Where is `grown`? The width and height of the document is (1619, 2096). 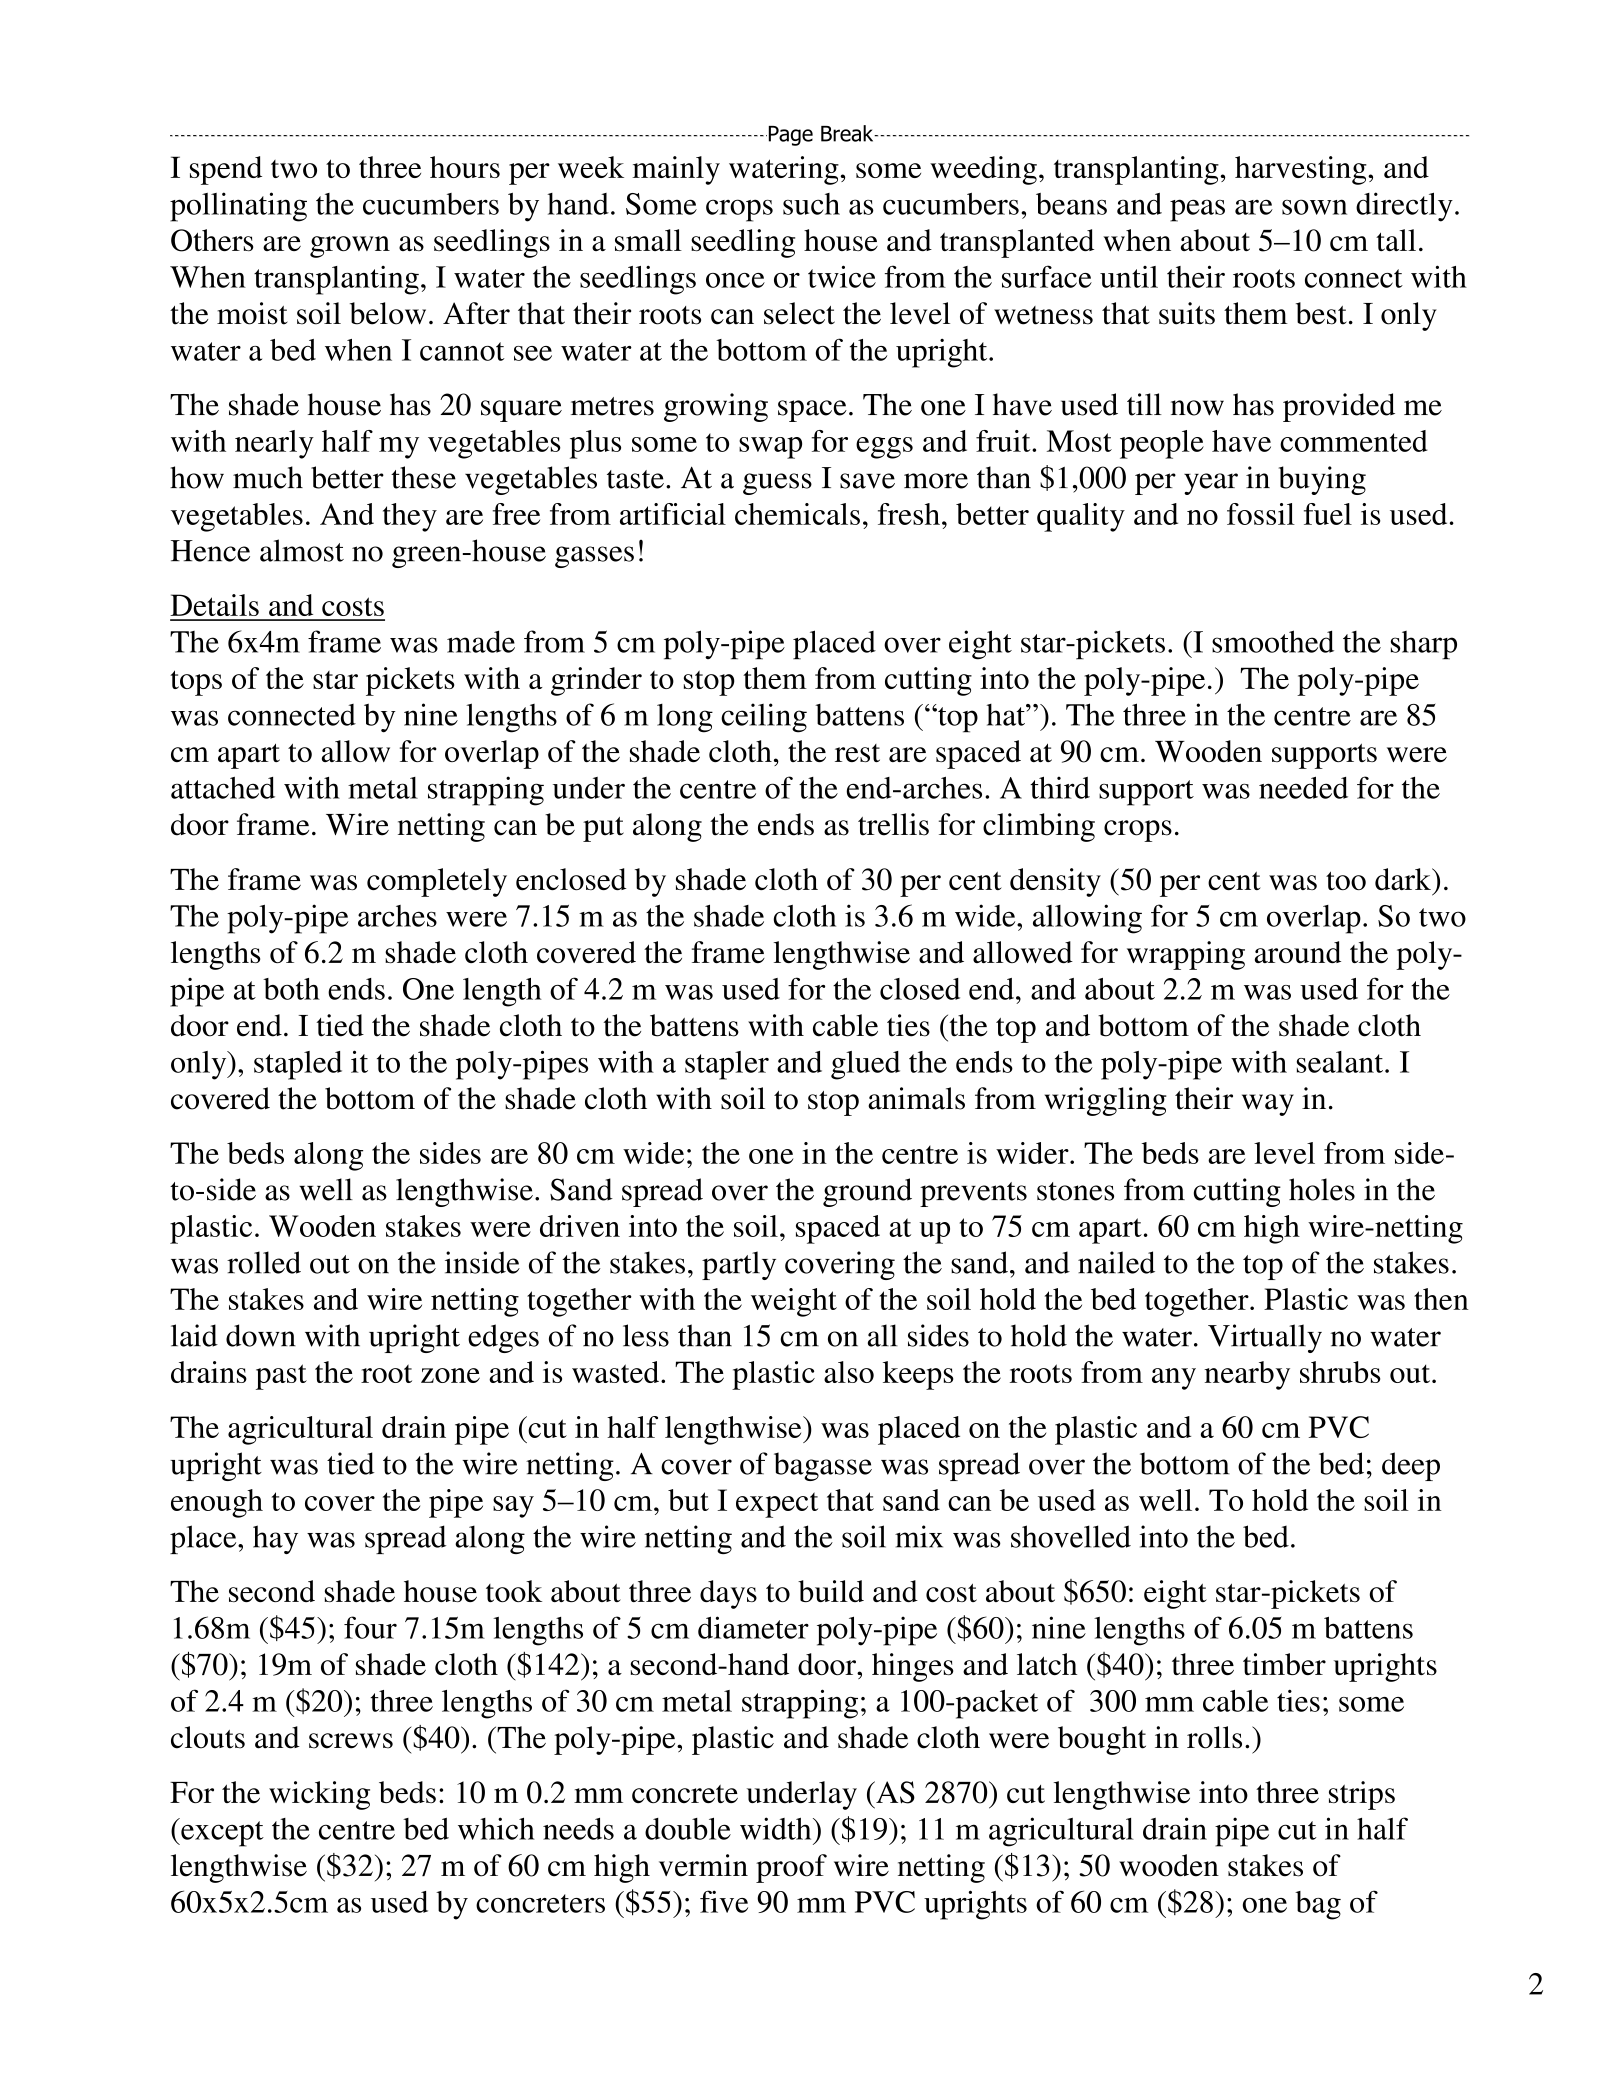
grown is located at coordinates (350, 247).
